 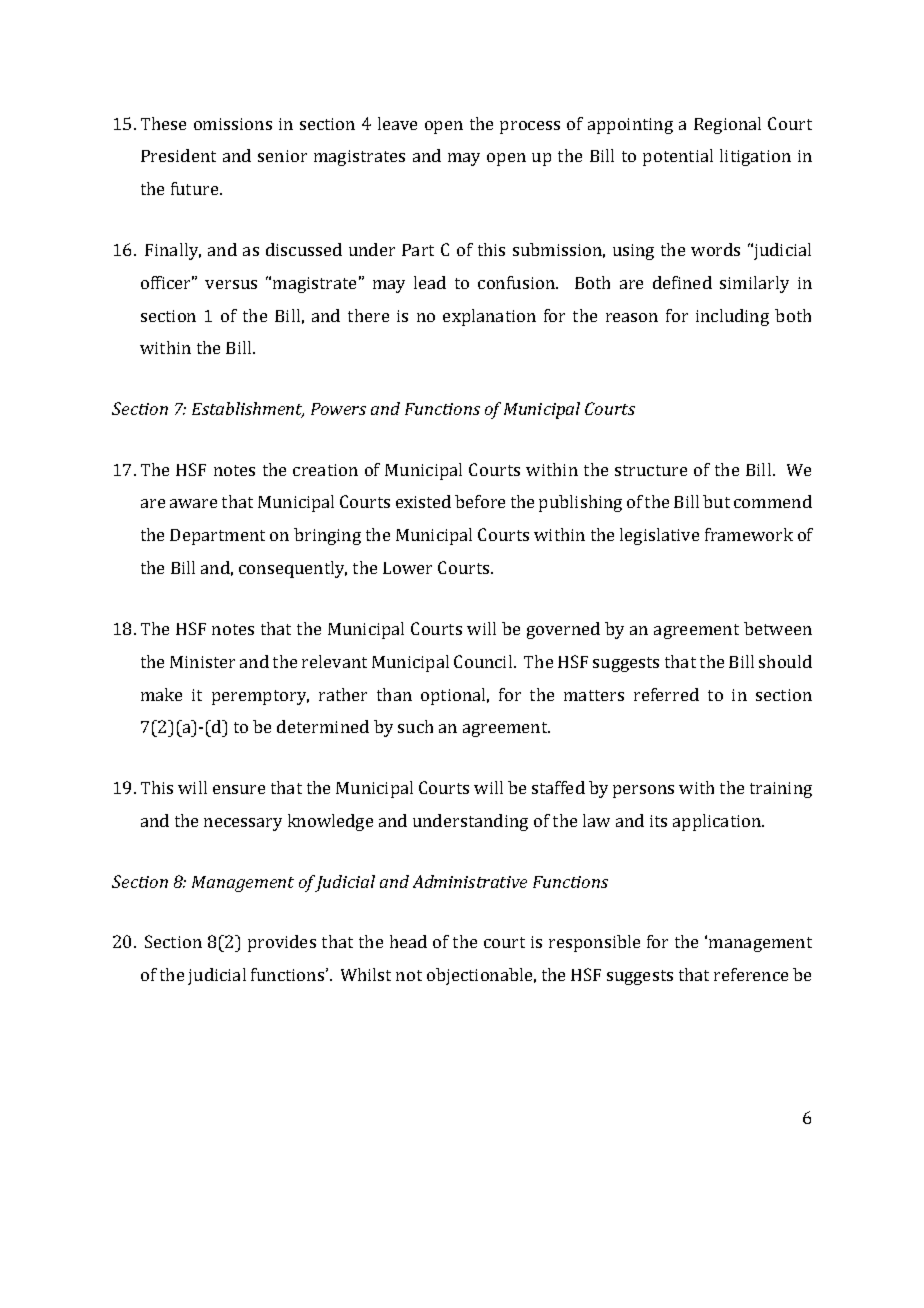 What do you see at coordinates (749, 534) in the document?
I see `framework` at bounding box center [749, 534].
